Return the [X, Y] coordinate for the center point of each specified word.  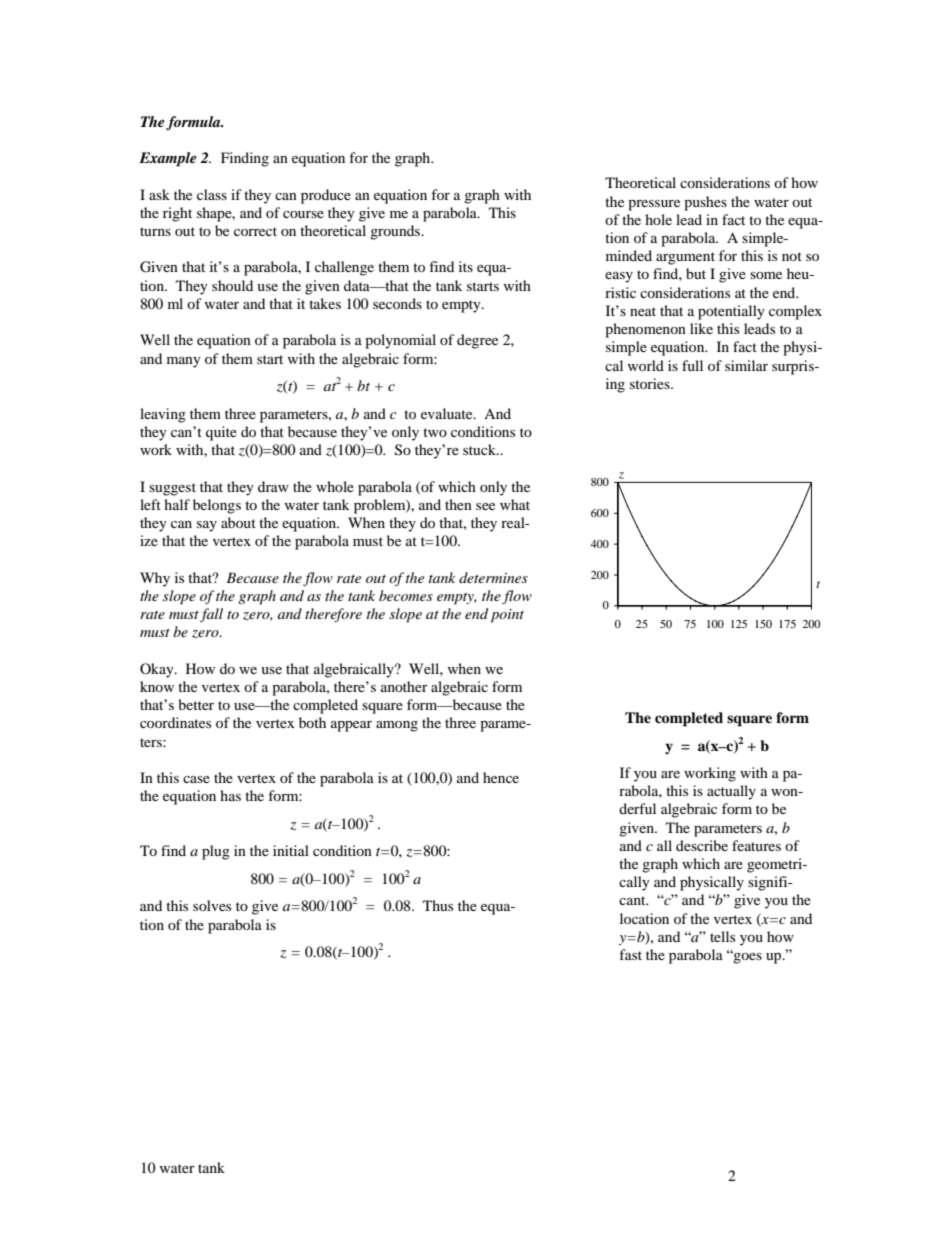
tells [722, 936]
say [207, 526]
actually [731, 792]
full [692, 365]
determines [493, 577]
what [515, 504]
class [212, 194]
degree [477, 341]
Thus [438, 905]
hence [501, 777]
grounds [396, 232]
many [184, 362]
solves [212, 905]
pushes [705, 203]
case [196, 779]
